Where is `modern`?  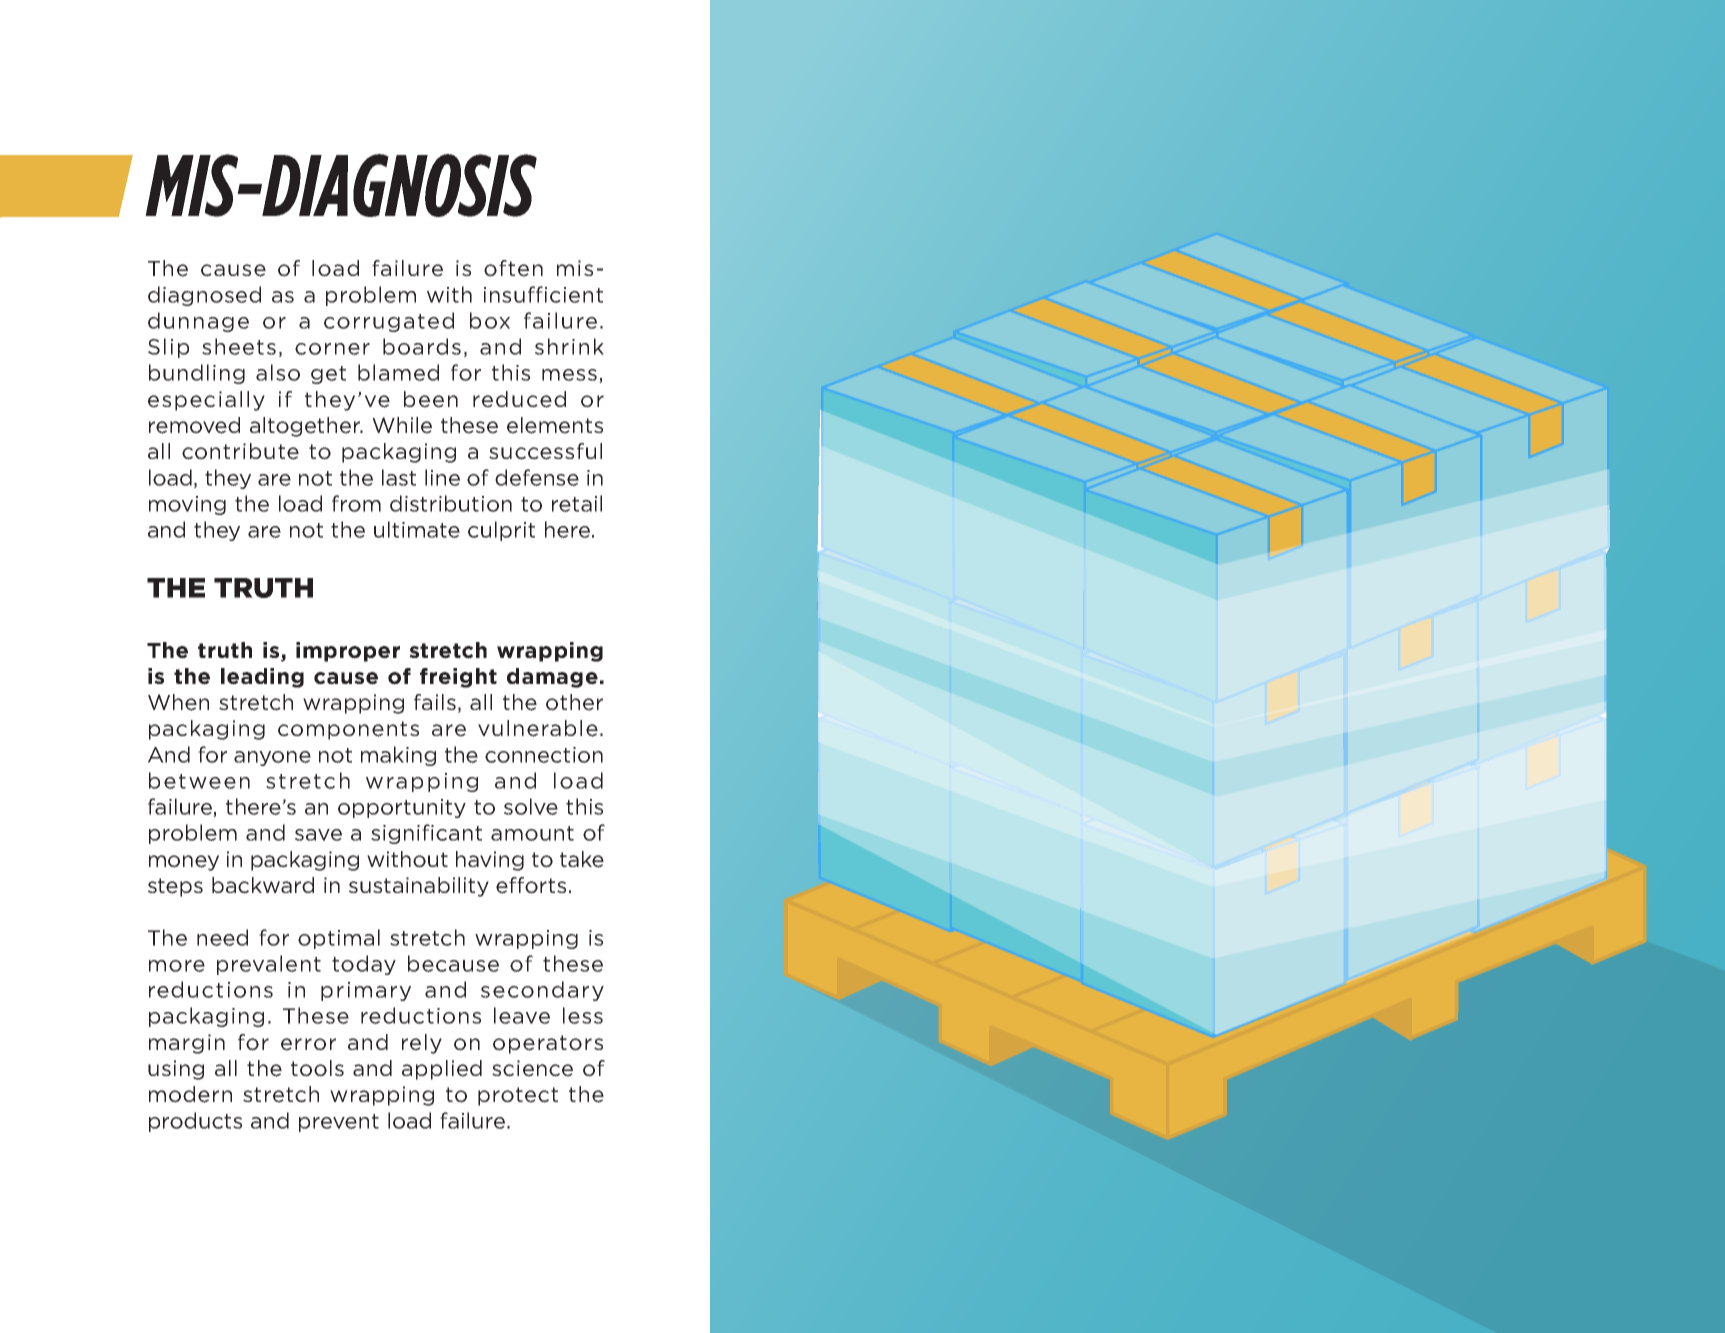
modern is located at coordinates (190, 1094).
